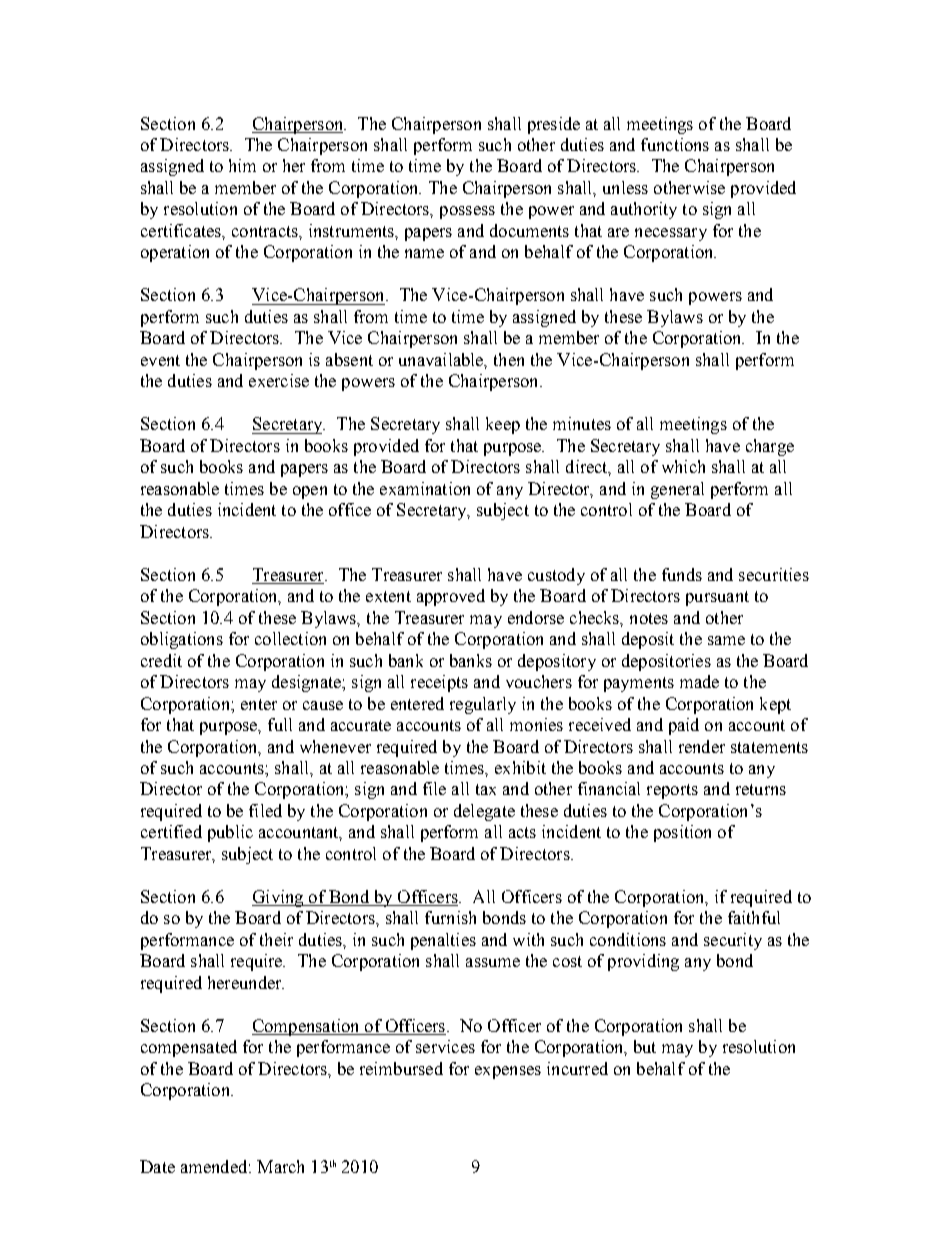 The height and width of the screenshot is (1233, 952). I want to click on public, so click(230, 833).
